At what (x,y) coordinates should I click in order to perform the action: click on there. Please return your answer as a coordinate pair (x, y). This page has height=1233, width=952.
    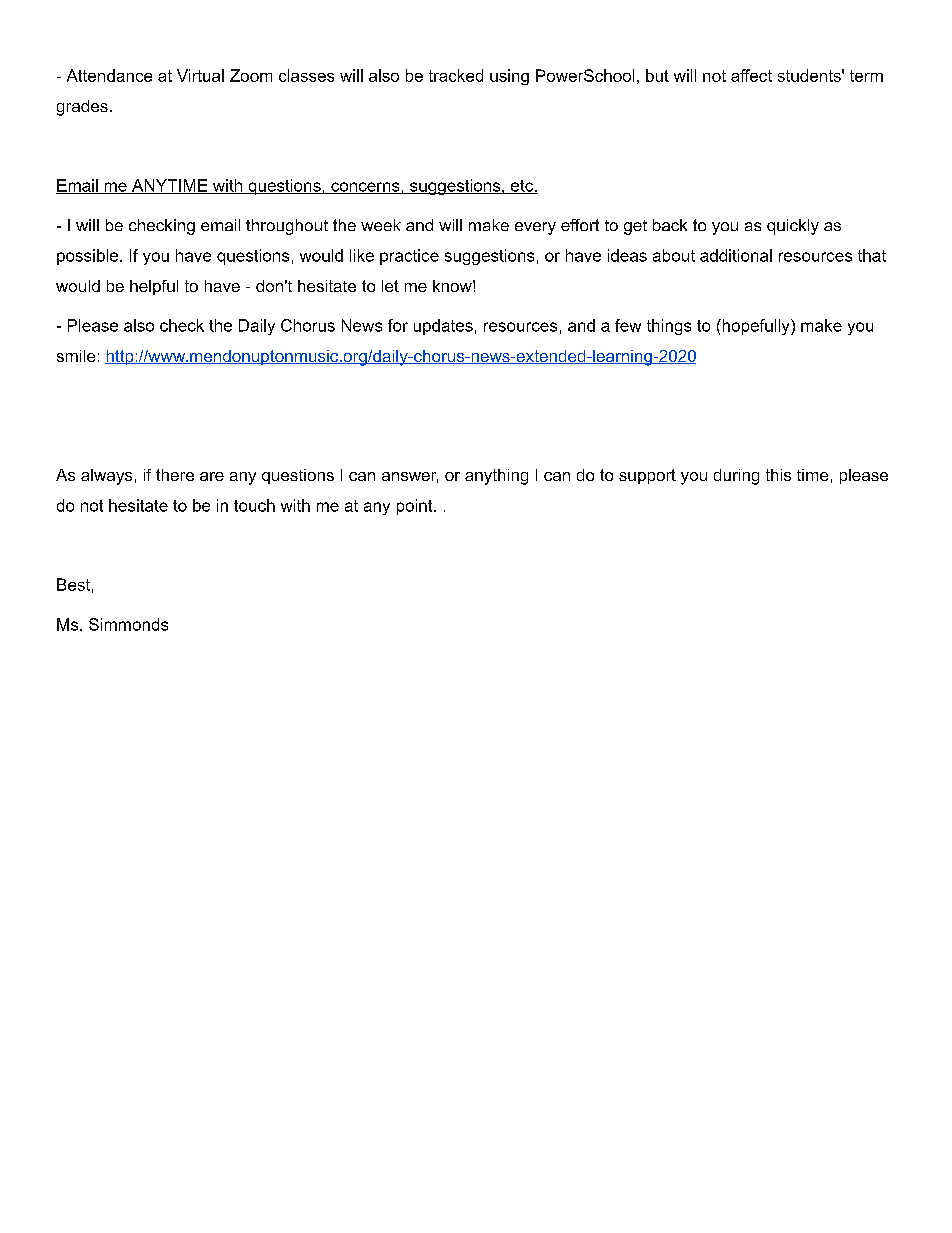
    Looking at the image, I should click on (175, 475).
